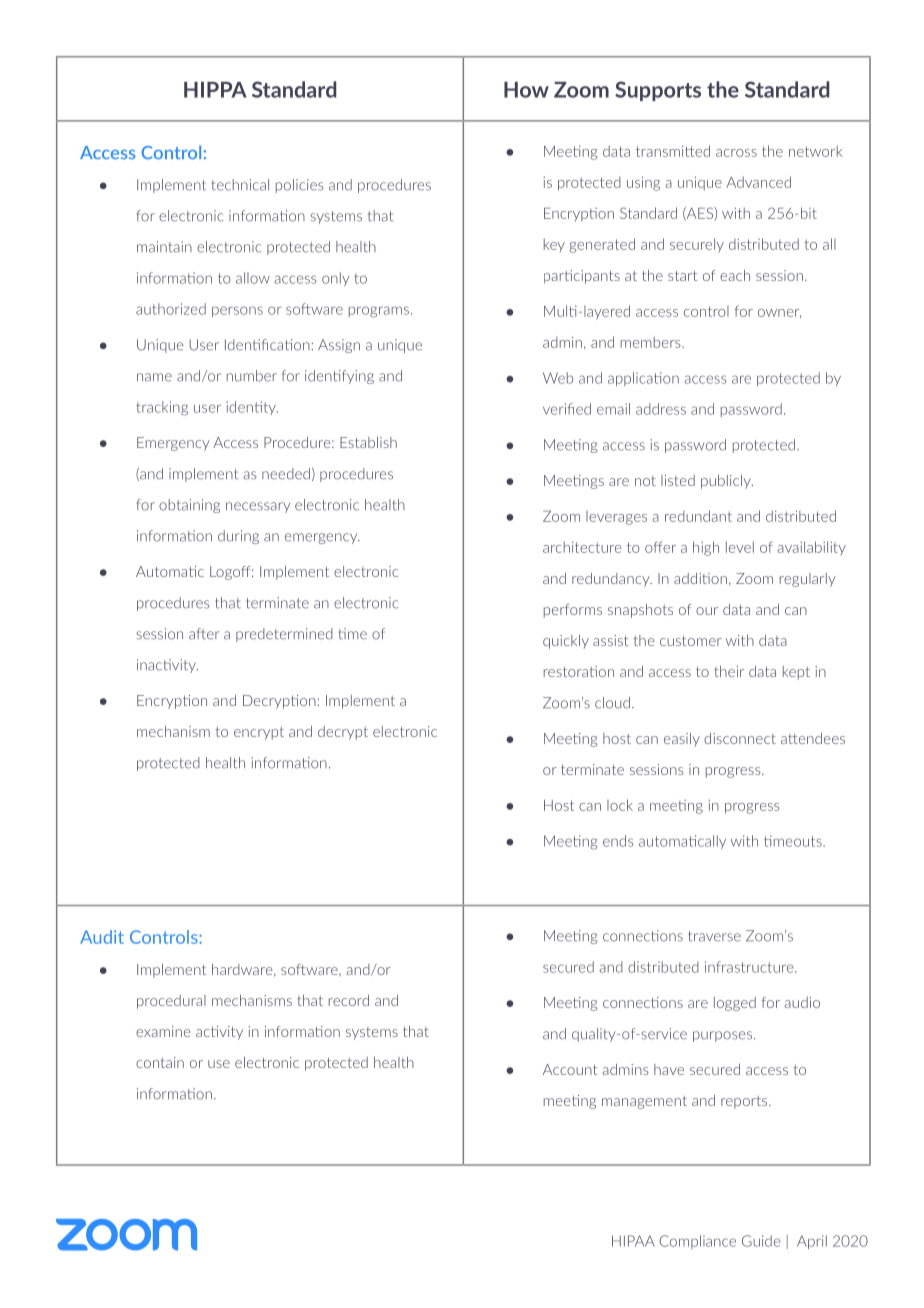 This screenshot has width=924, height=1308. Describe the element at coordinates (215, 90) in the screenshot. I see `HIPPA` at that location.
